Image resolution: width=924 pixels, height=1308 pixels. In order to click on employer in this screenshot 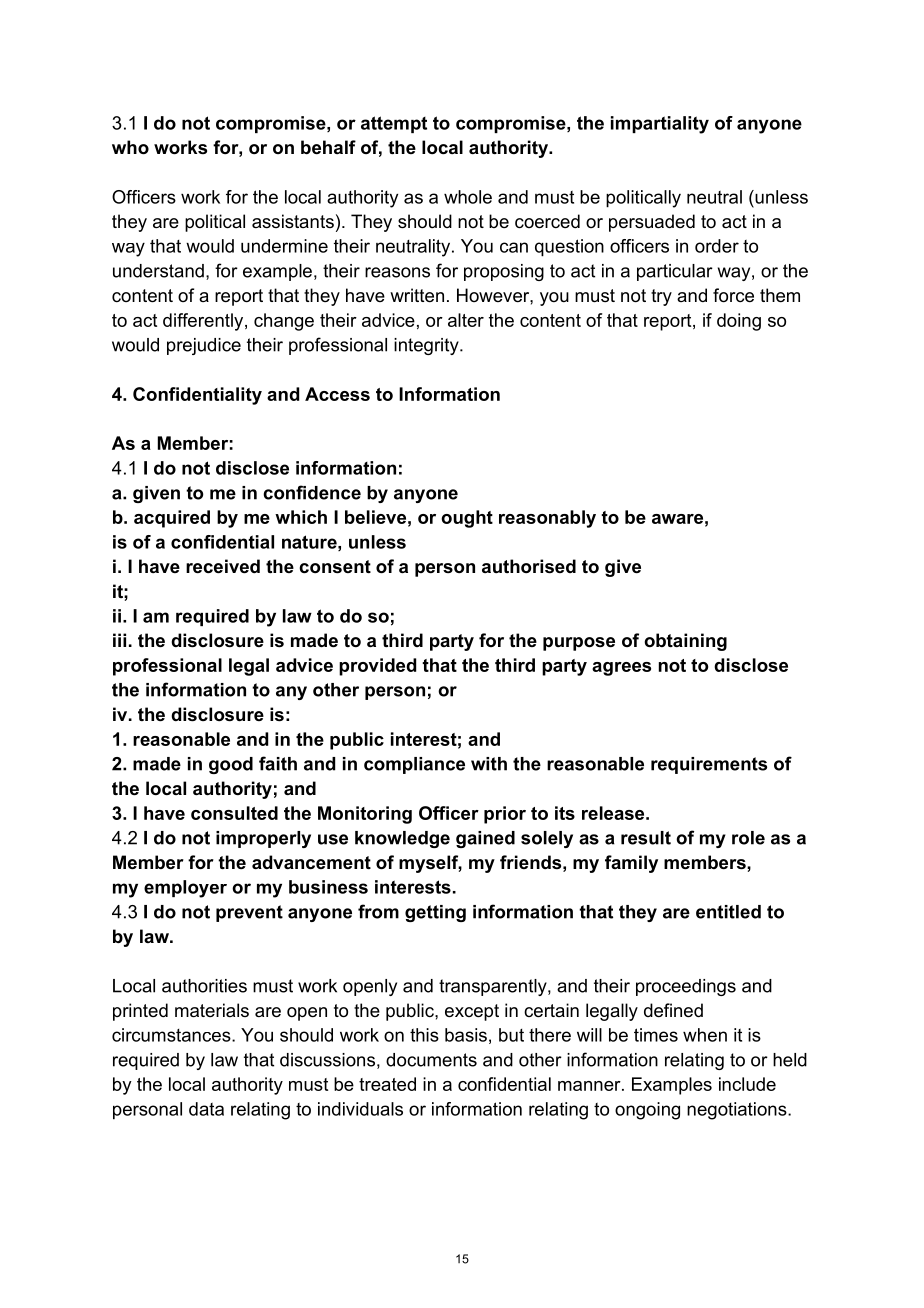, I will do `click(185, 889)`.
